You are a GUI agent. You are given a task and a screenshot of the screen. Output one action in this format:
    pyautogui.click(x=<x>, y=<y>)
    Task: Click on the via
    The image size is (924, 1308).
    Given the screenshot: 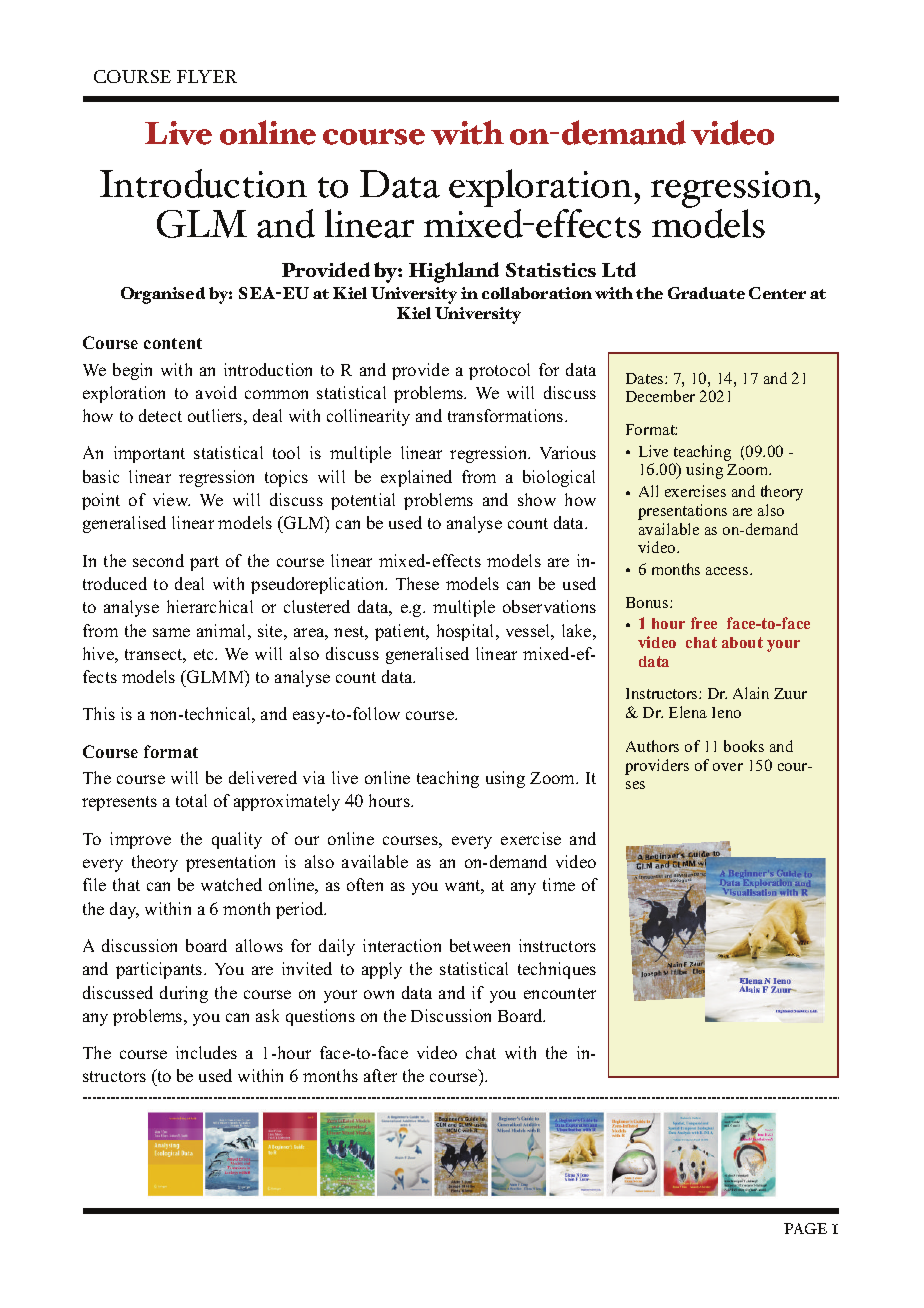 What is the action you would take?
    pyautogui.click(x=314, y=777)
